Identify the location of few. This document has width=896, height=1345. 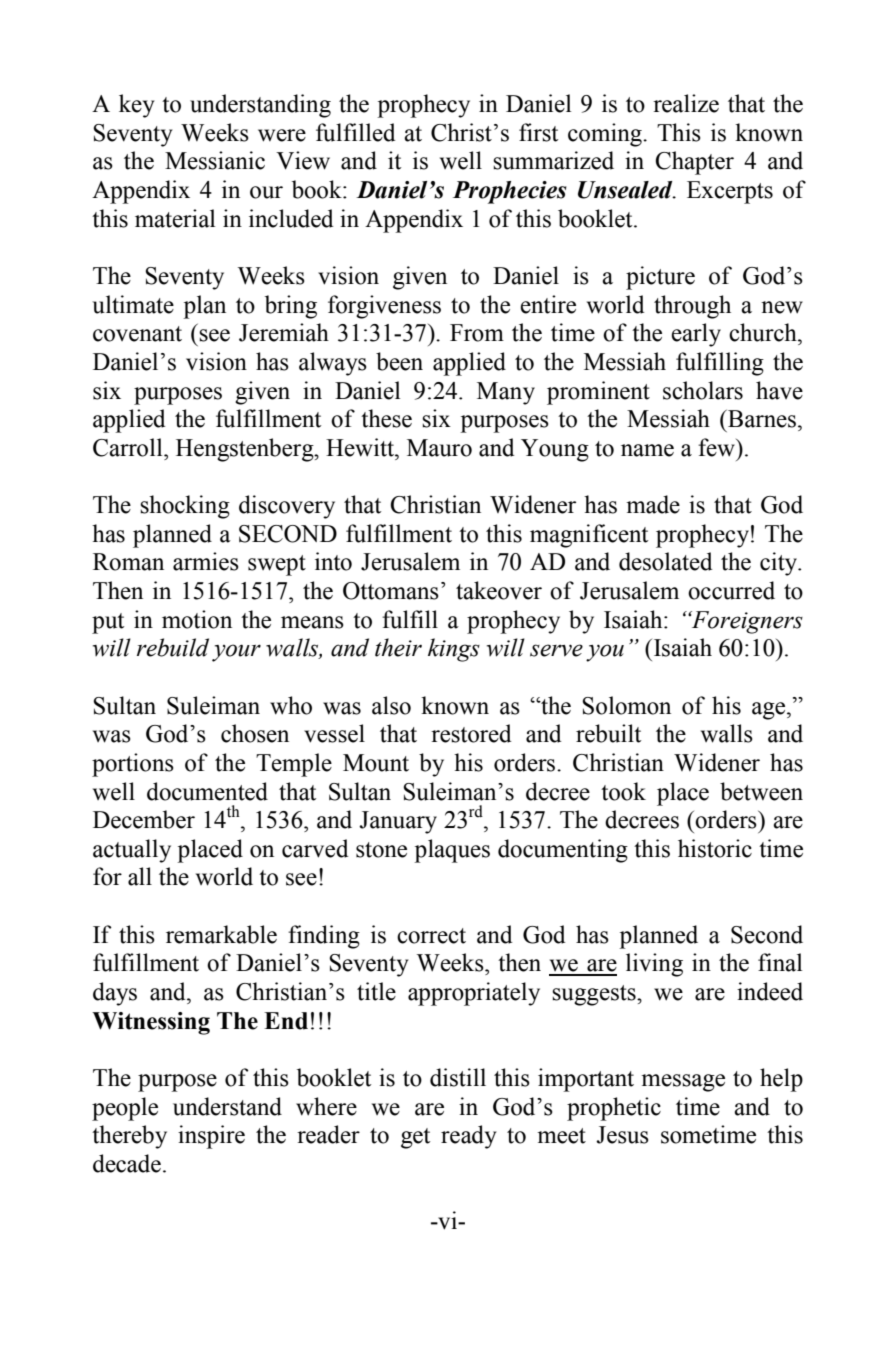
(718, 447).
